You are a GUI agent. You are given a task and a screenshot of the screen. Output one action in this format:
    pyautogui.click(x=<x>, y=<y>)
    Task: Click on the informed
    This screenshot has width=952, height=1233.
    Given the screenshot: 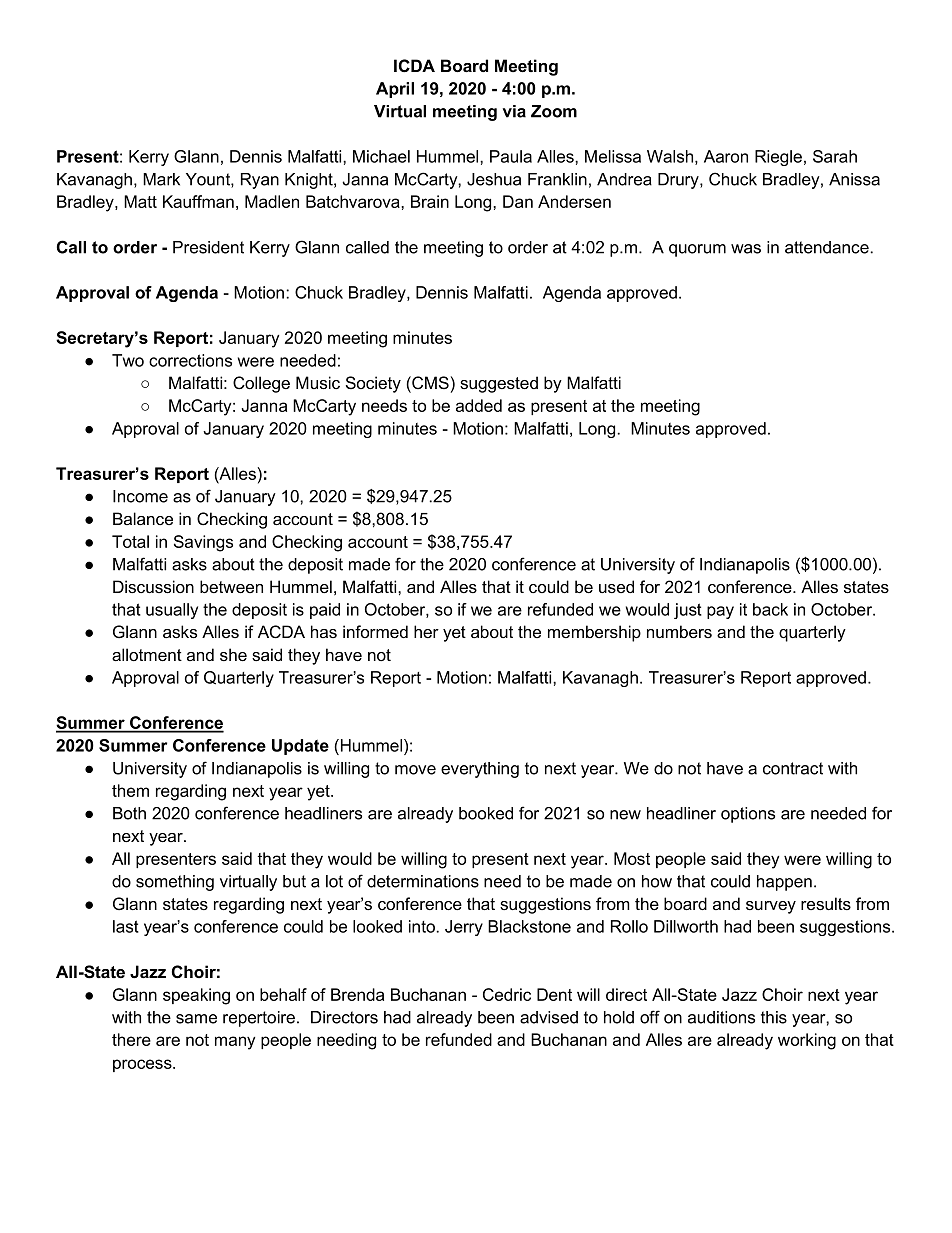 What is the action you would take?
    pyautogui.click(x=375, y=632)
